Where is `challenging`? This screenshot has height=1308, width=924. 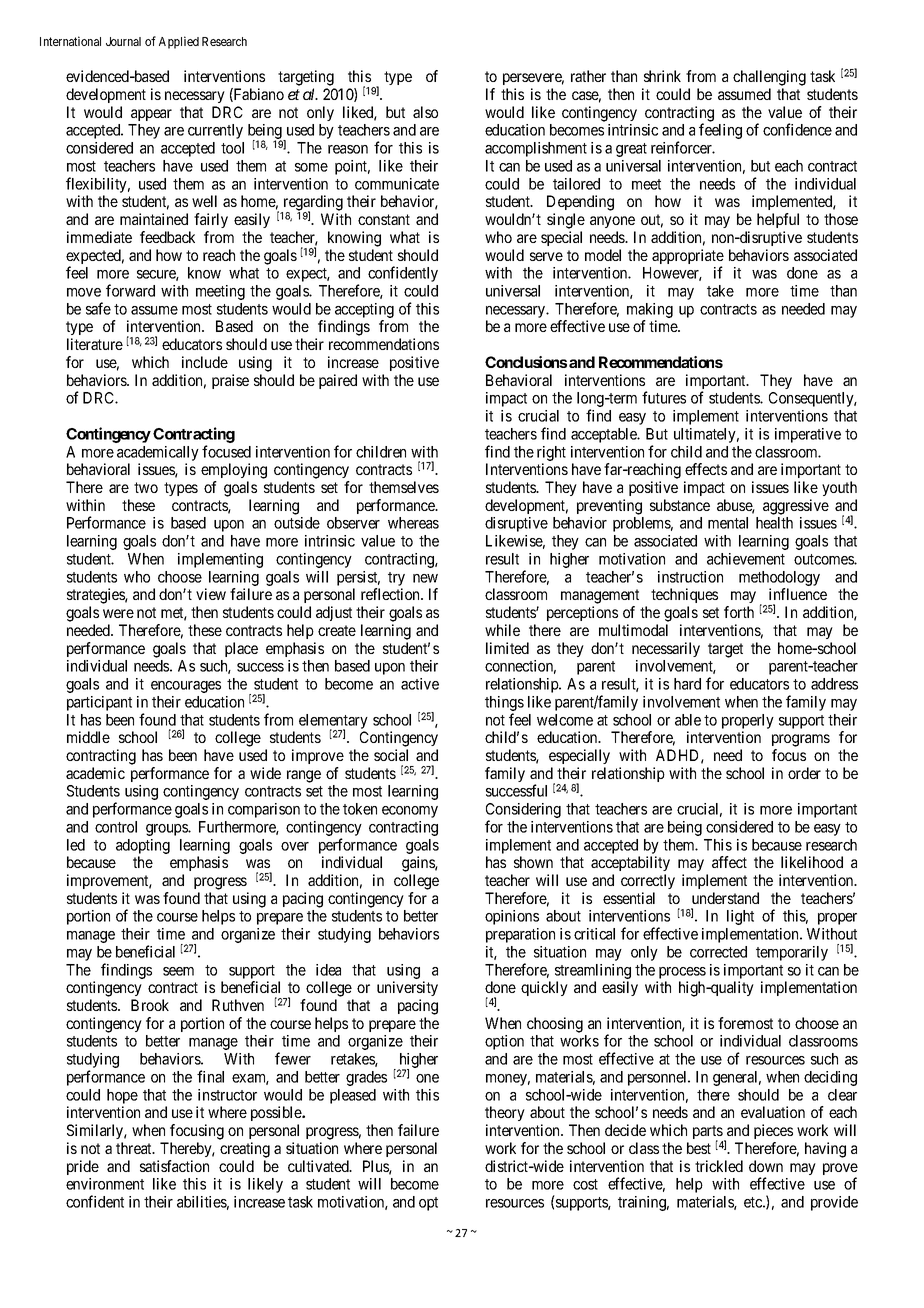 challenging is located at coordinates (769, 78).
